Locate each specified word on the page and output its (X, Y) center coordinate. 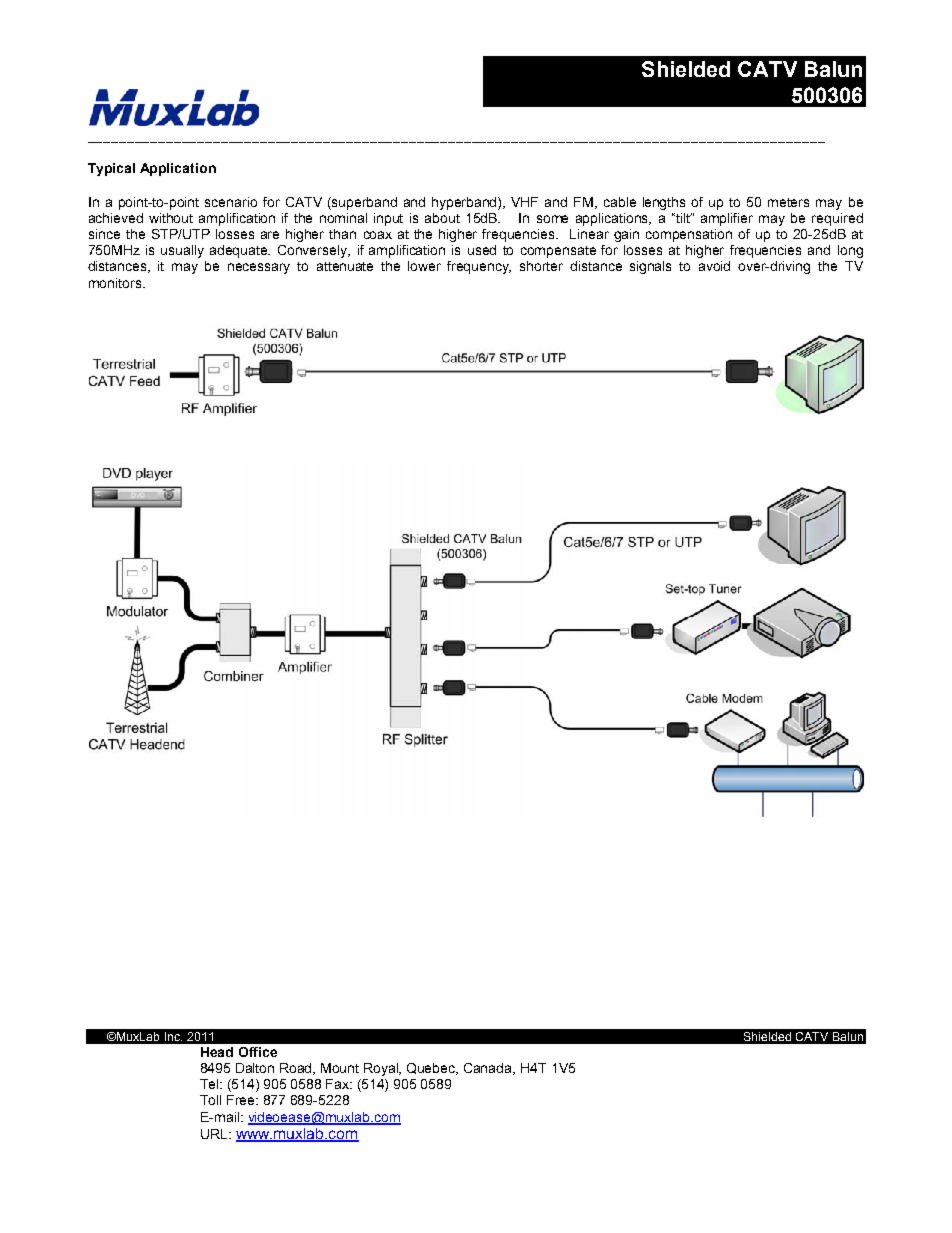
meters (788, 202)
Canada (489, 1069)
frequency (479, 267)
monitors (116, 283)
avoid (714, 266)
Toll (210, 1100)
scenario (231, 202)
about (442, 218)
